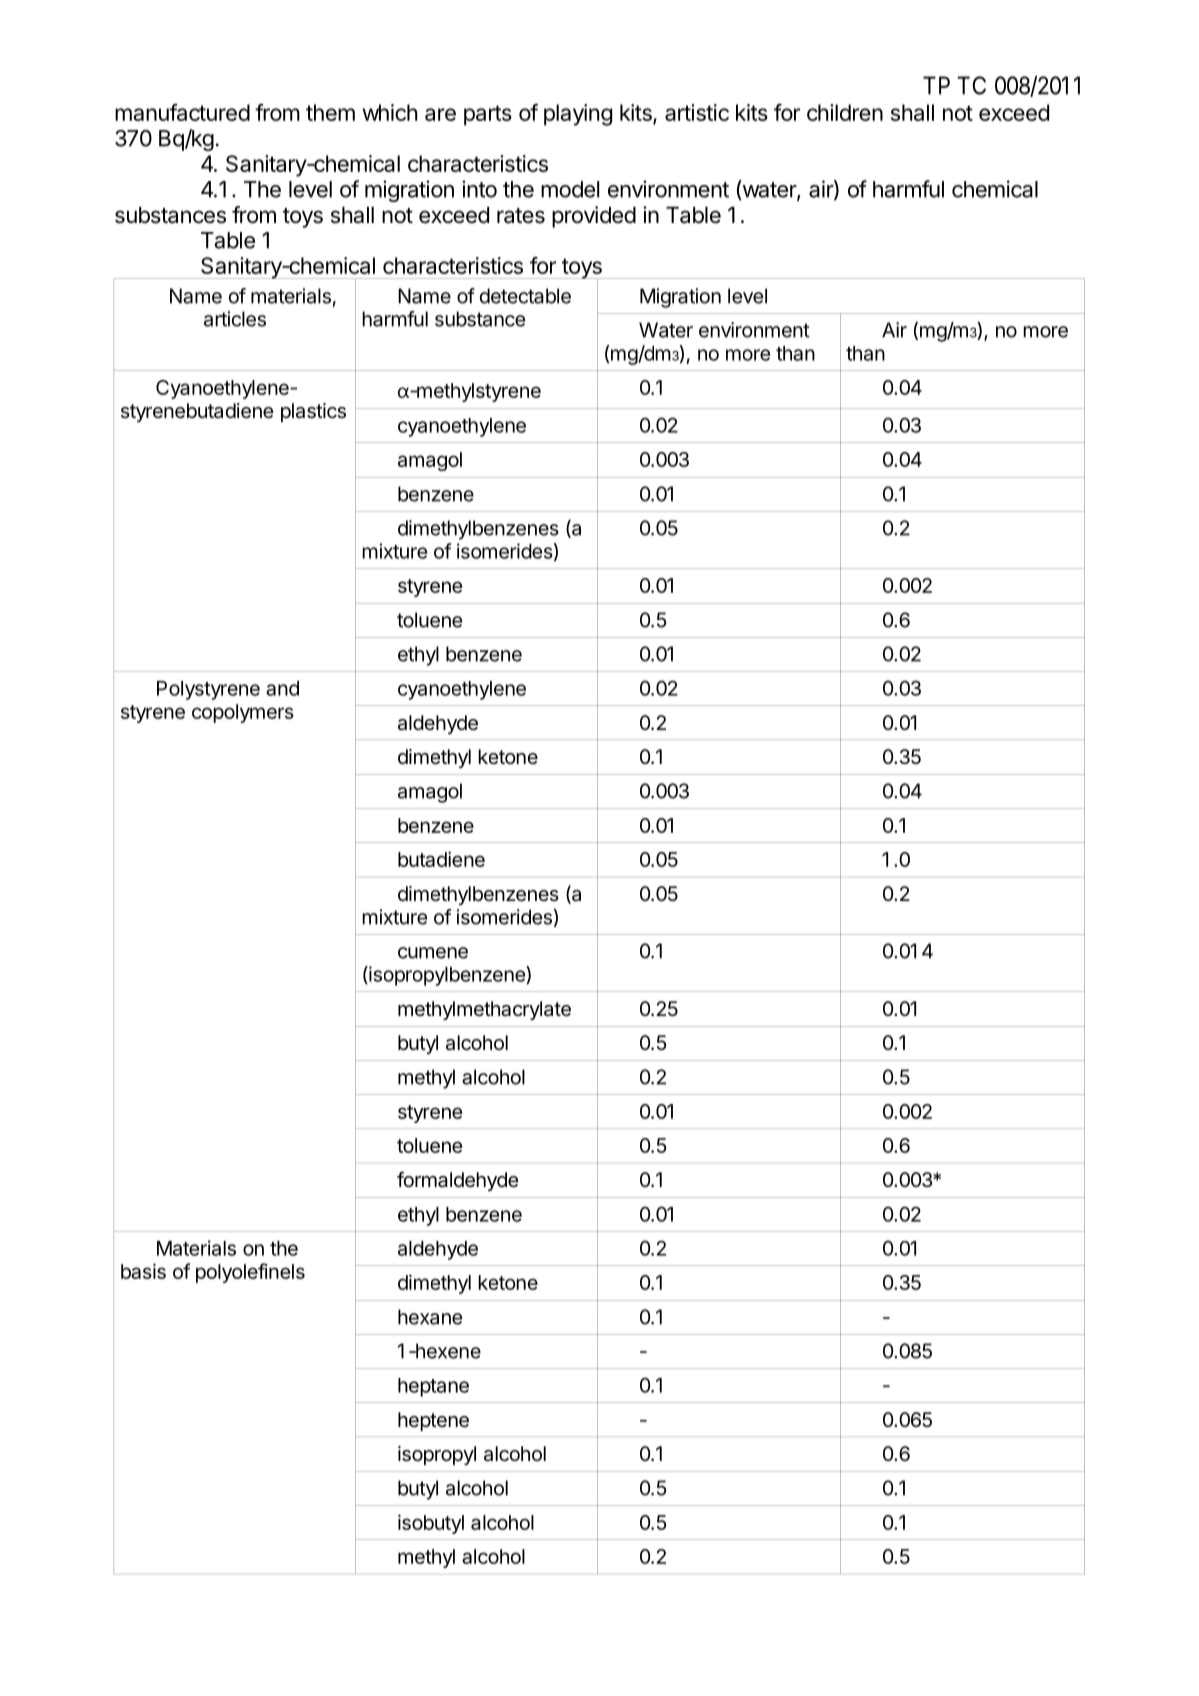 This document has height=1696, width=1199. Describe the element at coordinates (521, 216) in the document. I see `rates` at that location.
